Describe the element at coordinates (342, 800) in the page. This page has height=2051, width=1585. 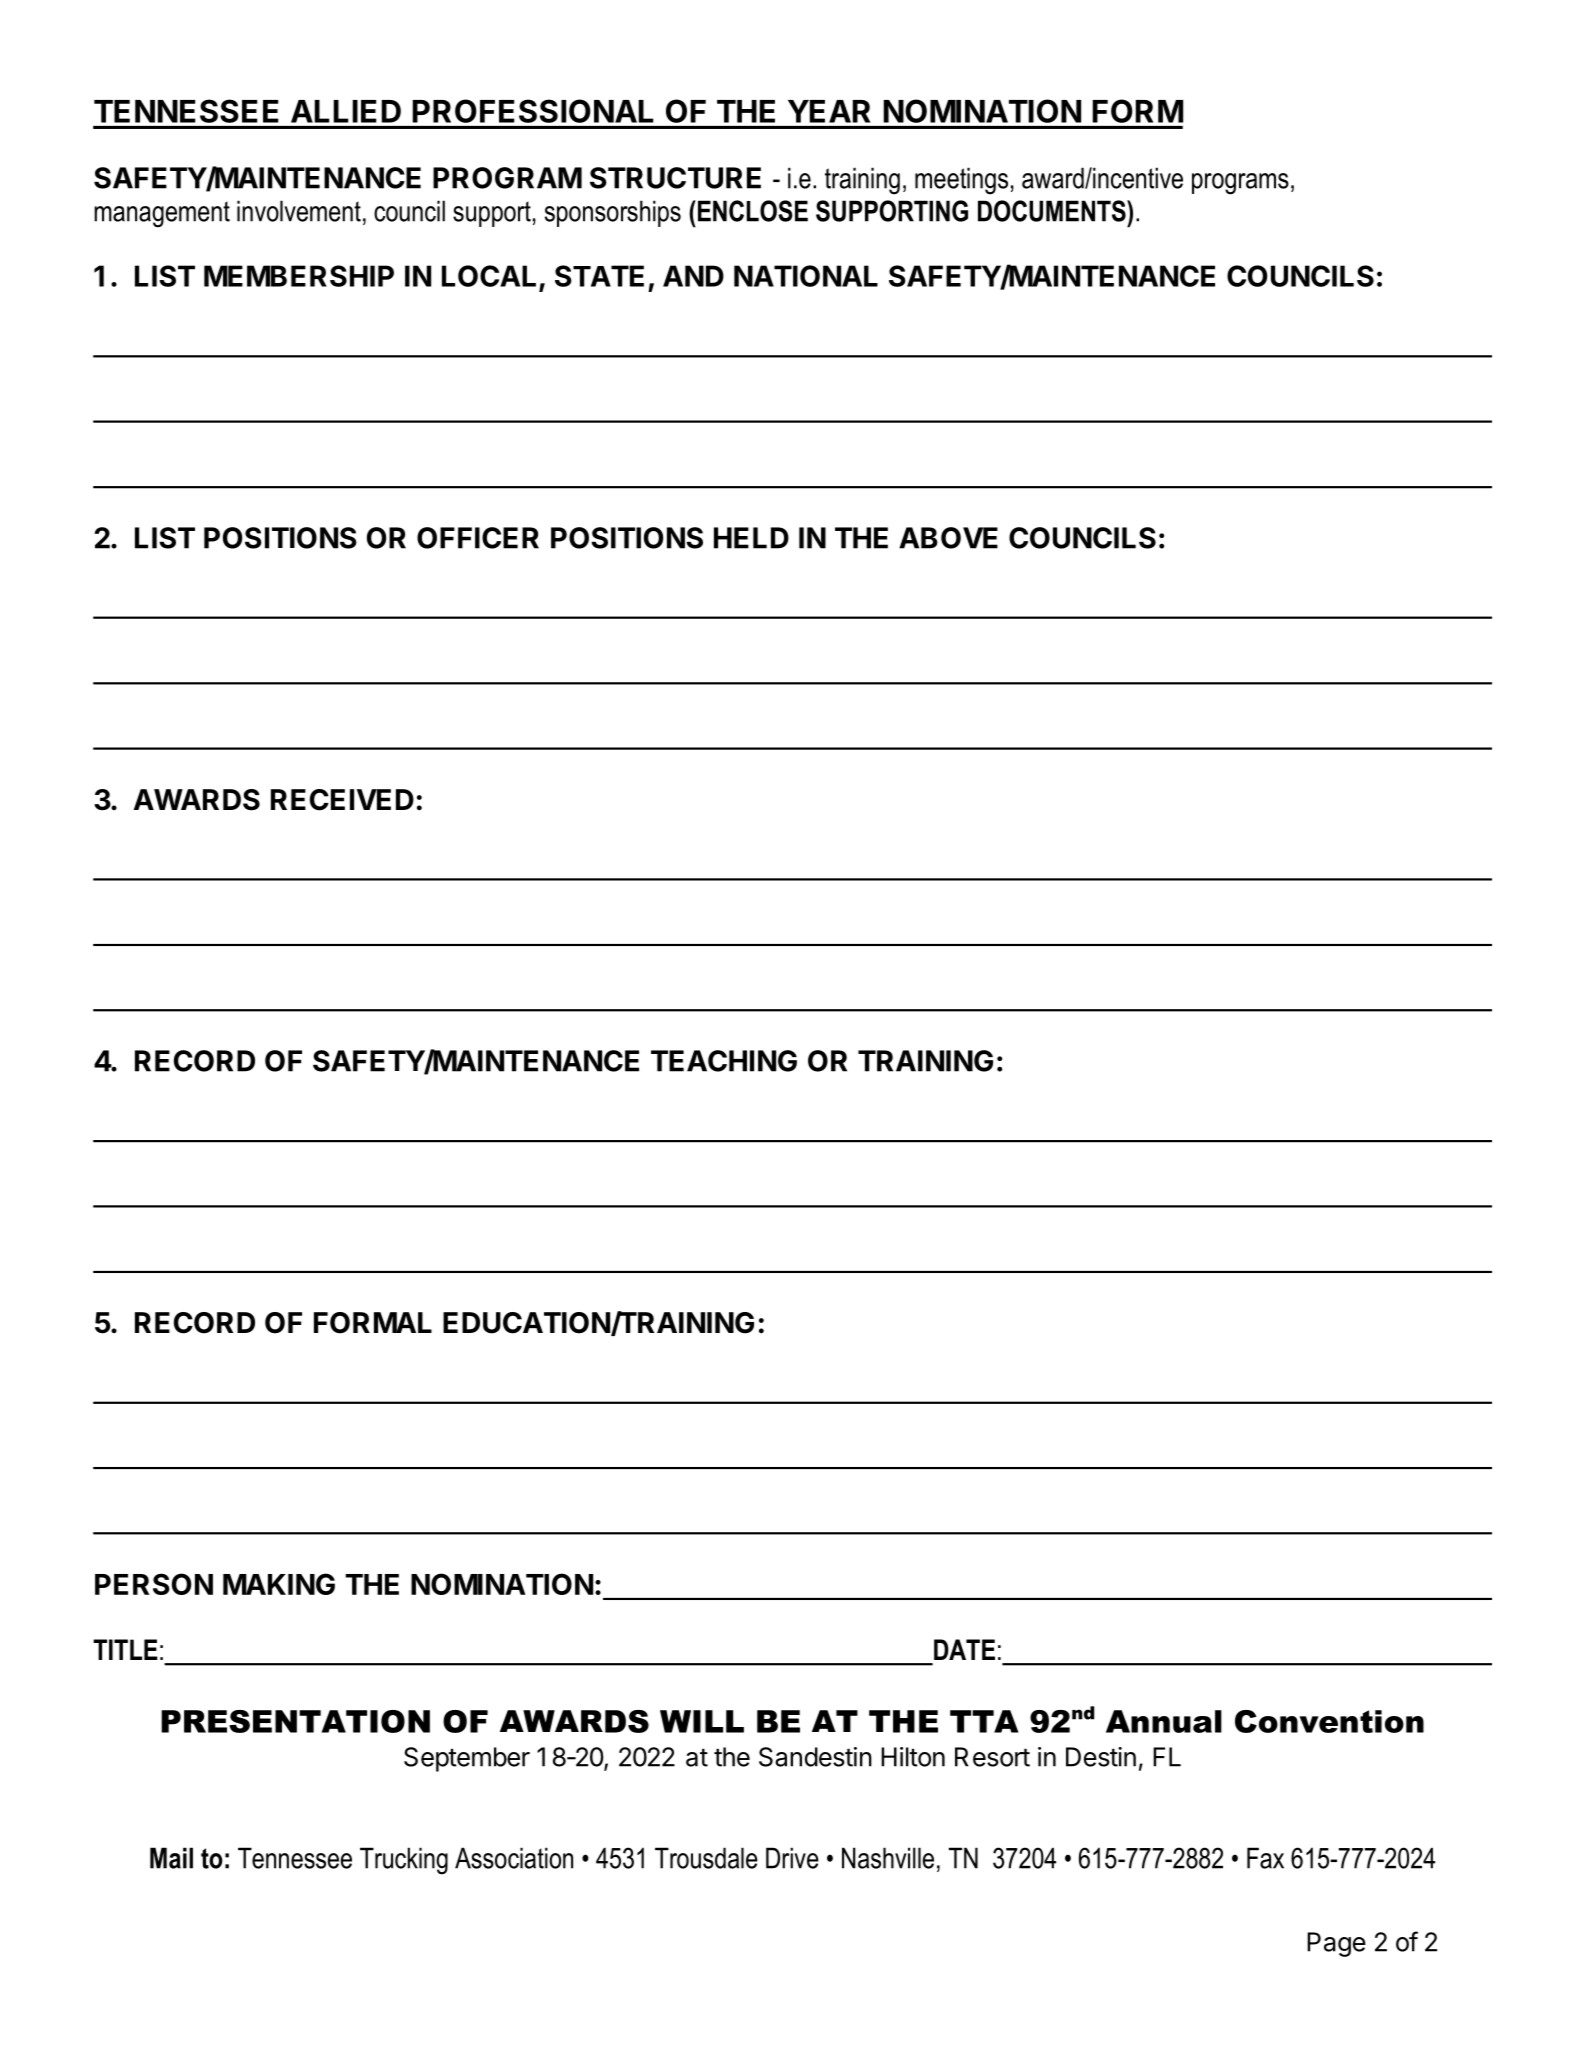
I see `RECEIVED` at that location.
